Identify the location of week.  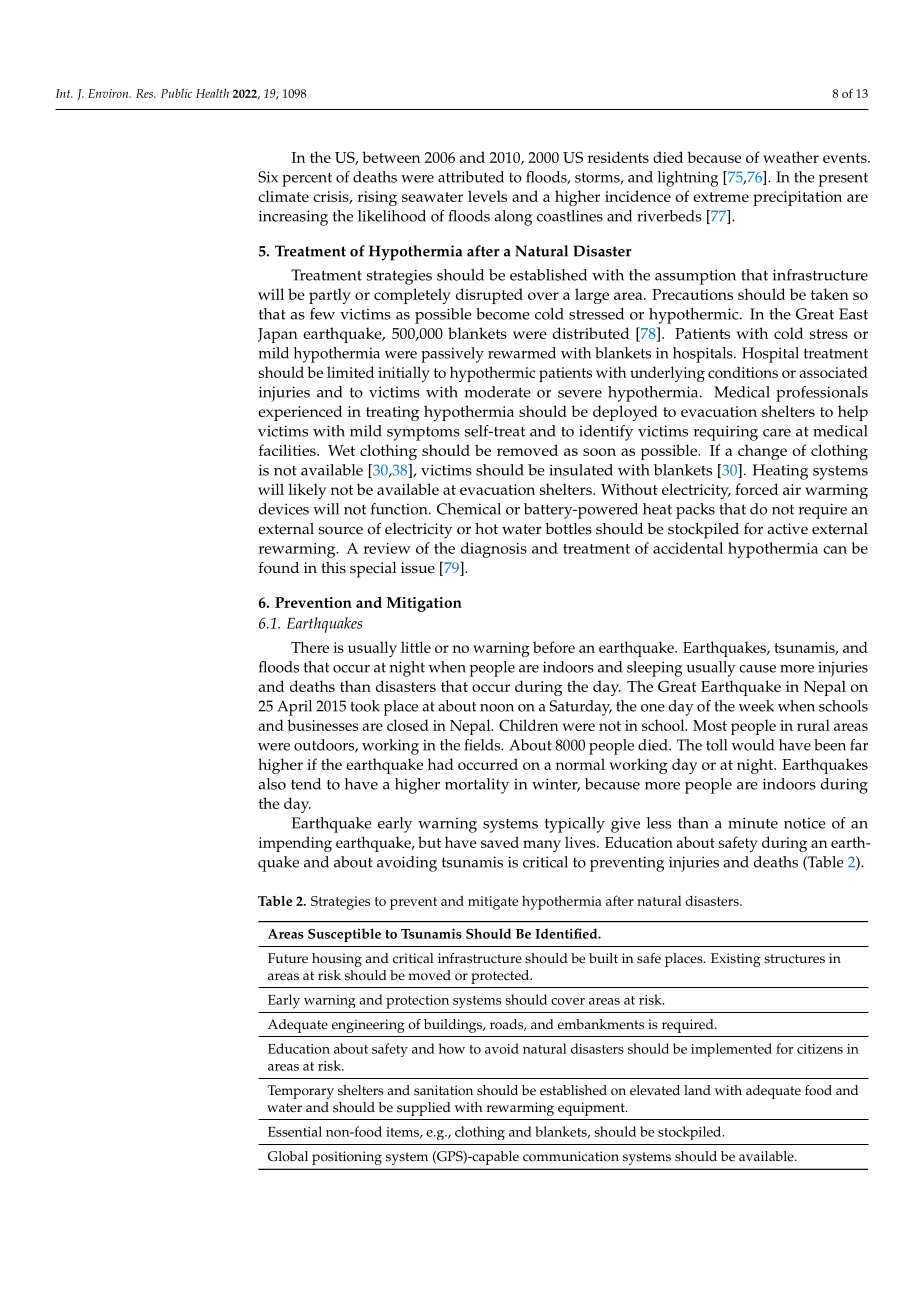
(756, 706).
